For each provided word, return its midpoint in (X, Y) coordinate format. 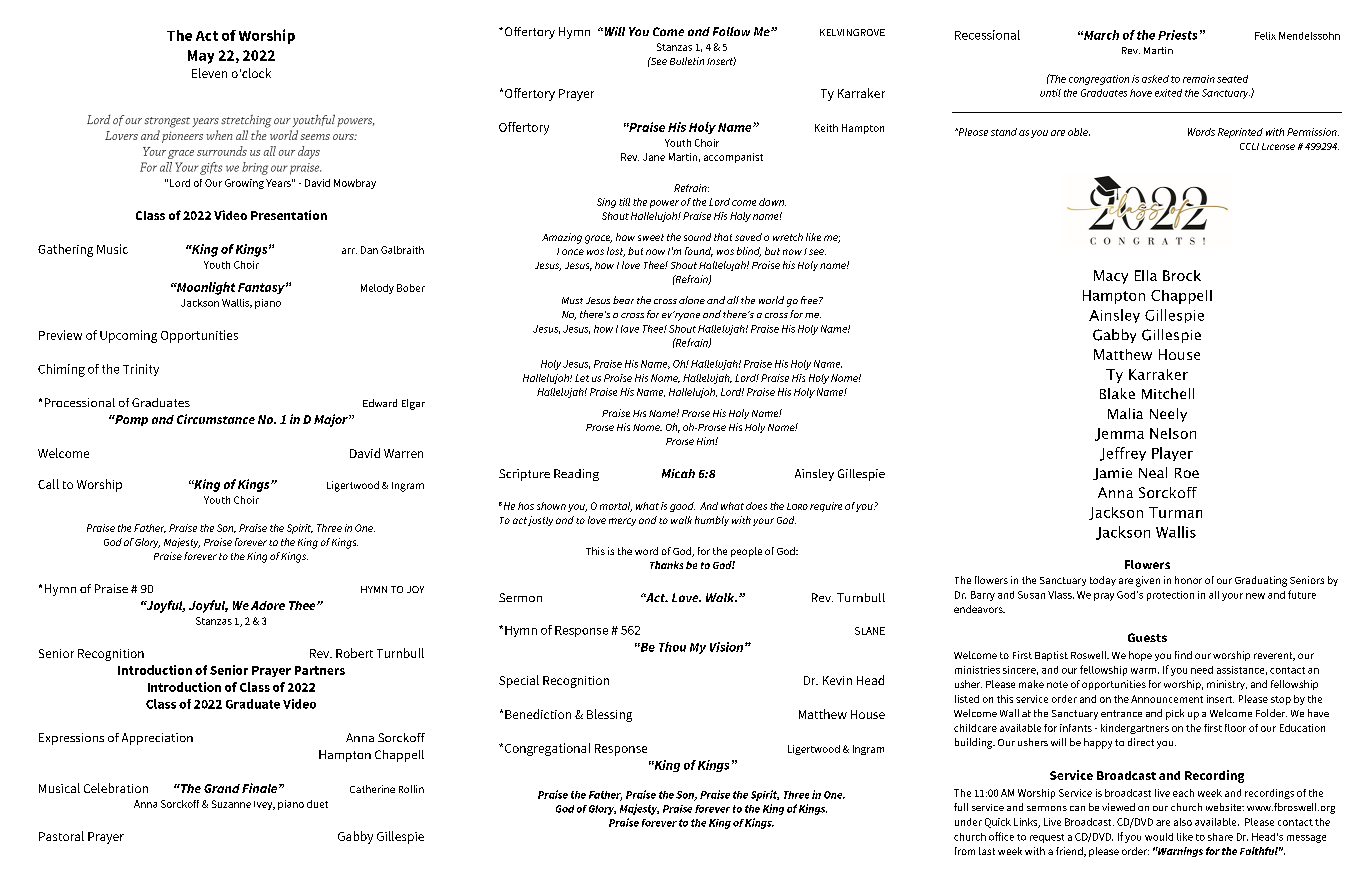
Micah (678, 473)
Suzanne (231, 804)
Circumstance (216, 419)
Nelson (1173, 433)
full (961, 807)
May (201, 57)
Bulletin (687, 61)
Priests (1177, 35)
